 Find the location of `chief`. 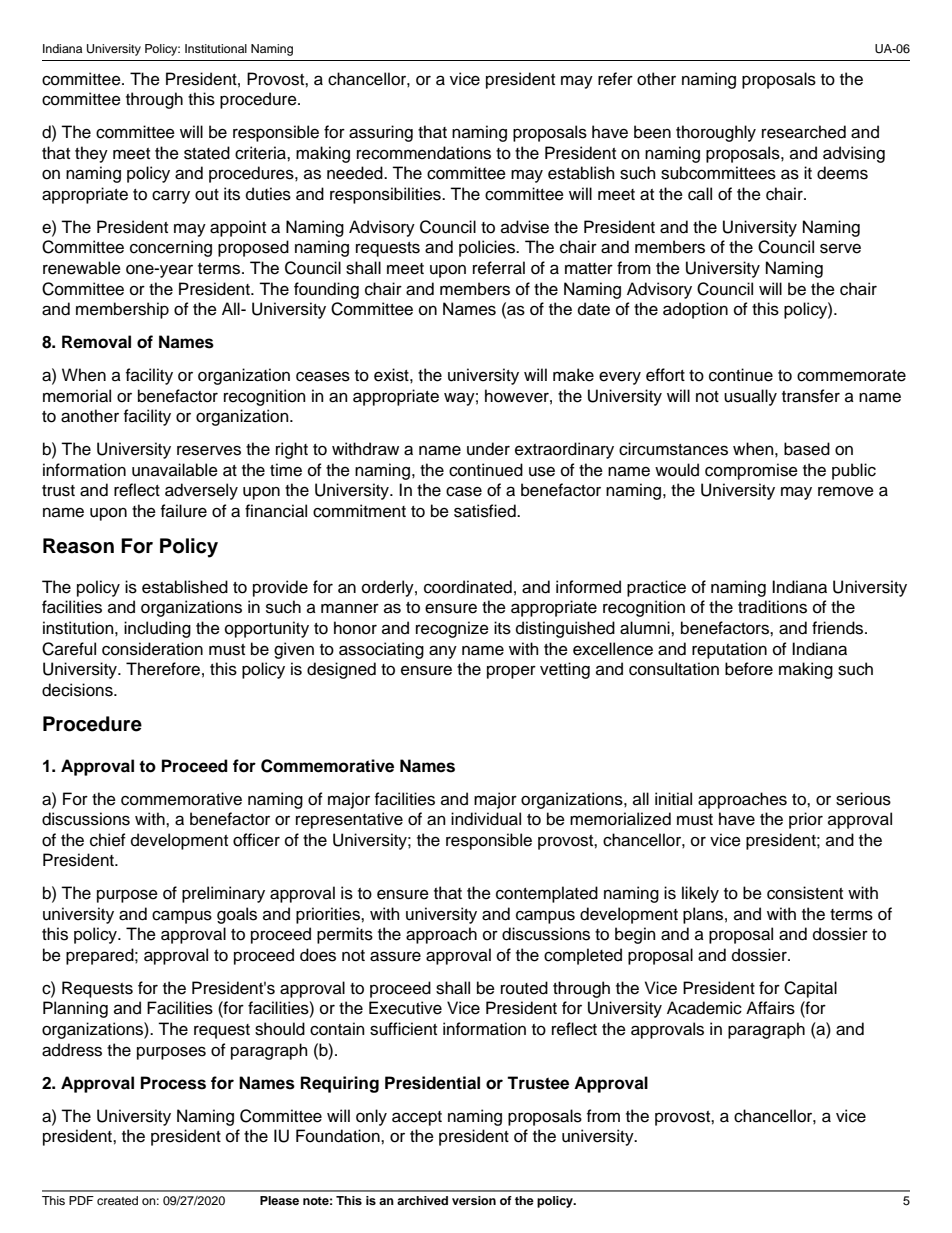

chief is located at coordinates (108, 840).
